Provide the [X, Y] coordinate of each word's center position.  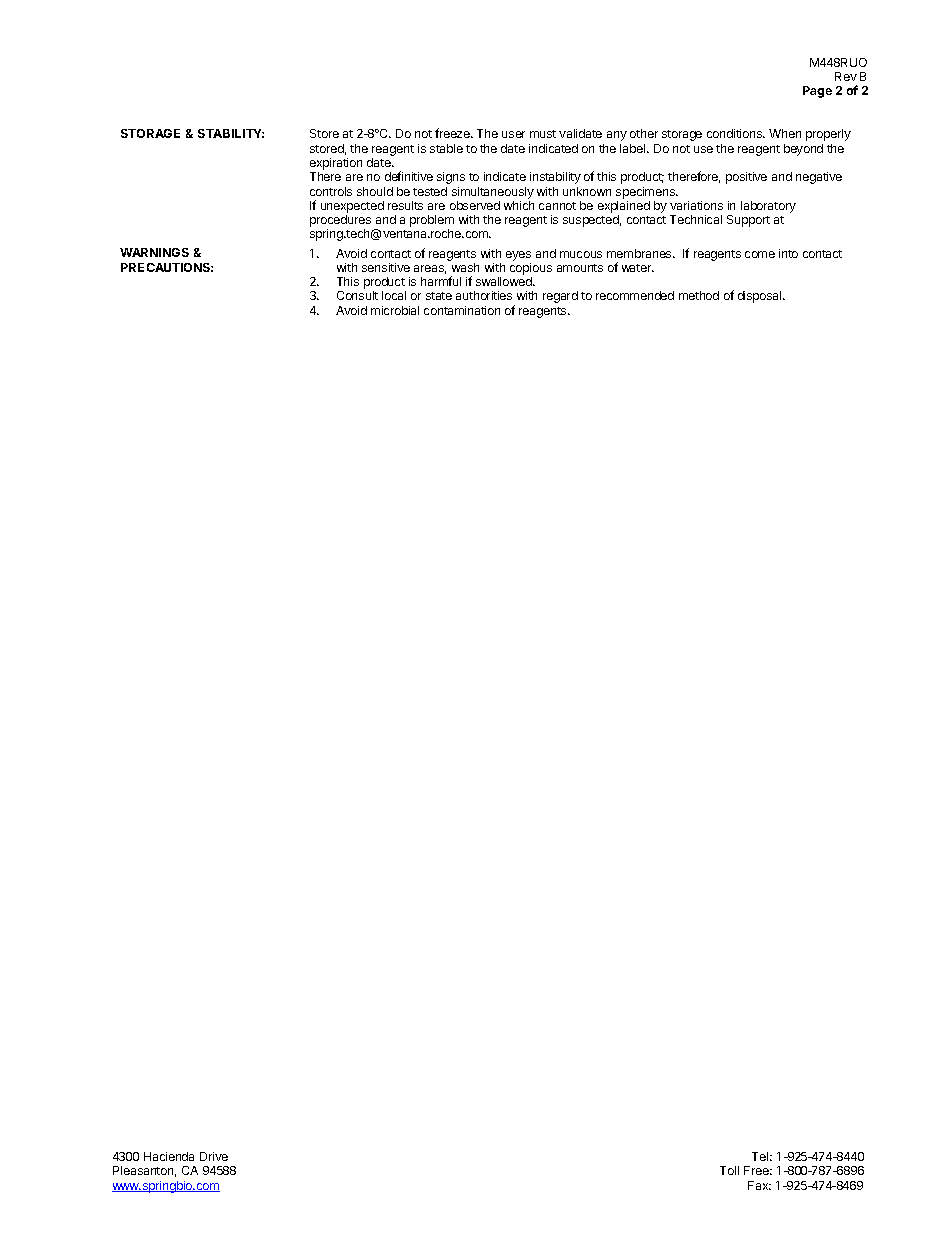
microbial [395, 310]
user [513, 134]
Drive [214, 1156]
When [785, 133]
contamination [462, 310]
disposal [761, 297]
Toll [729, 1170]
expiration [336, 164]
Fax [759, 1185]
